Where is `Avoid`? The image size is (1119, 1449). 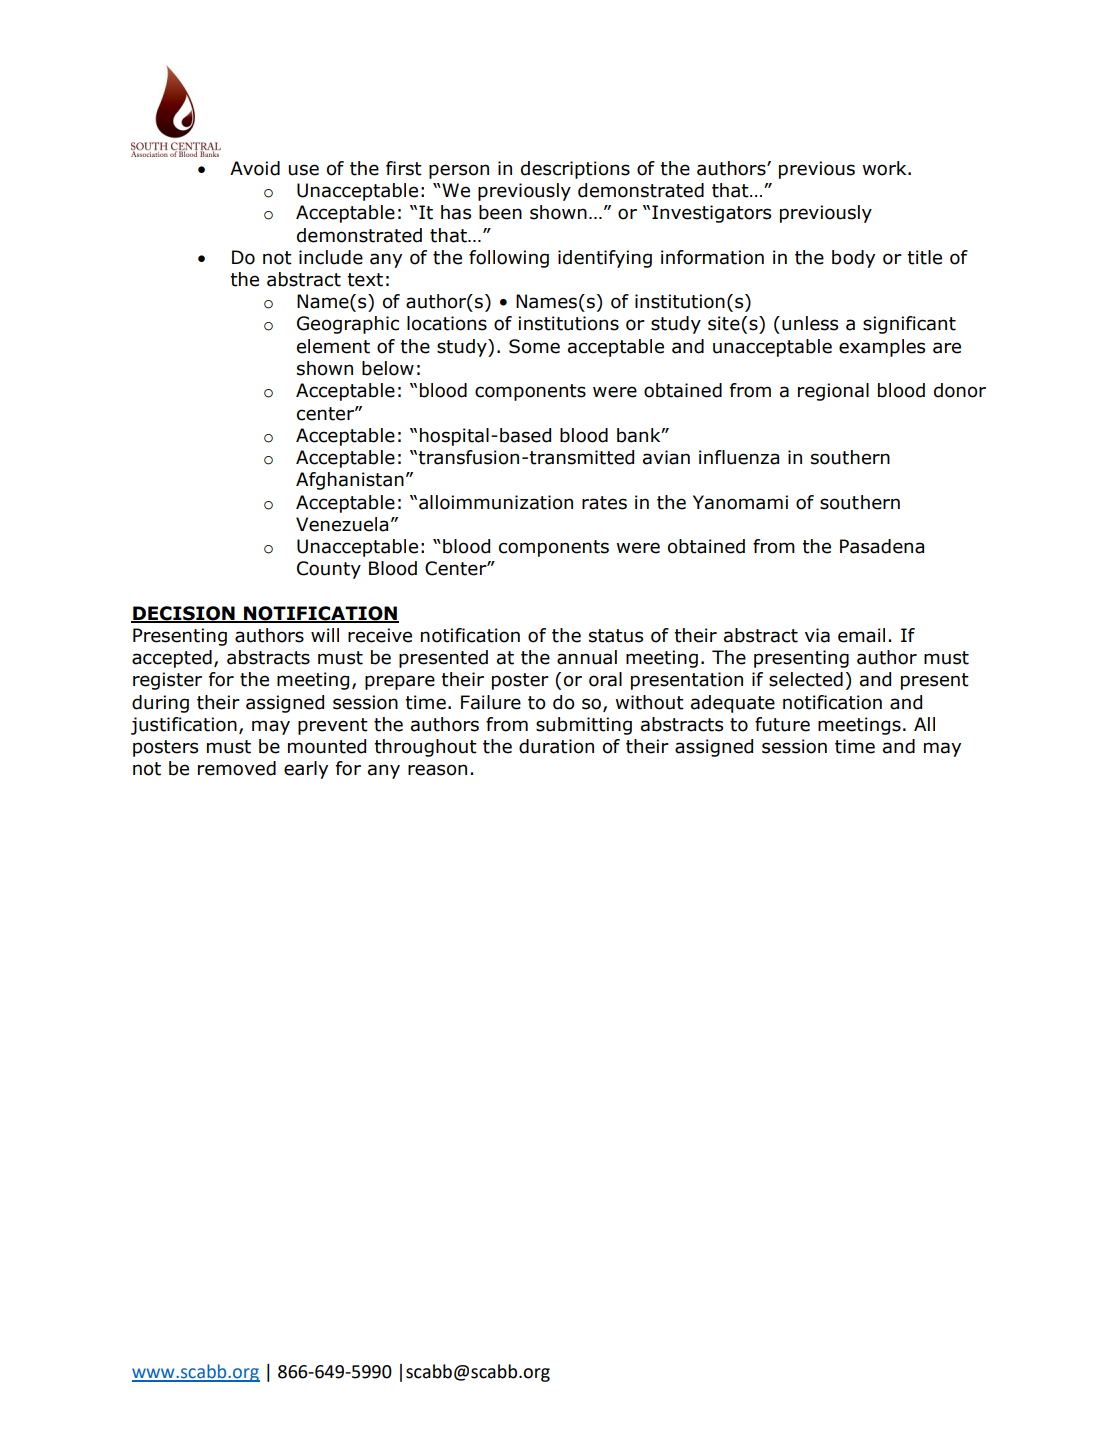
Avoid is located at coordinates (255, 168).
